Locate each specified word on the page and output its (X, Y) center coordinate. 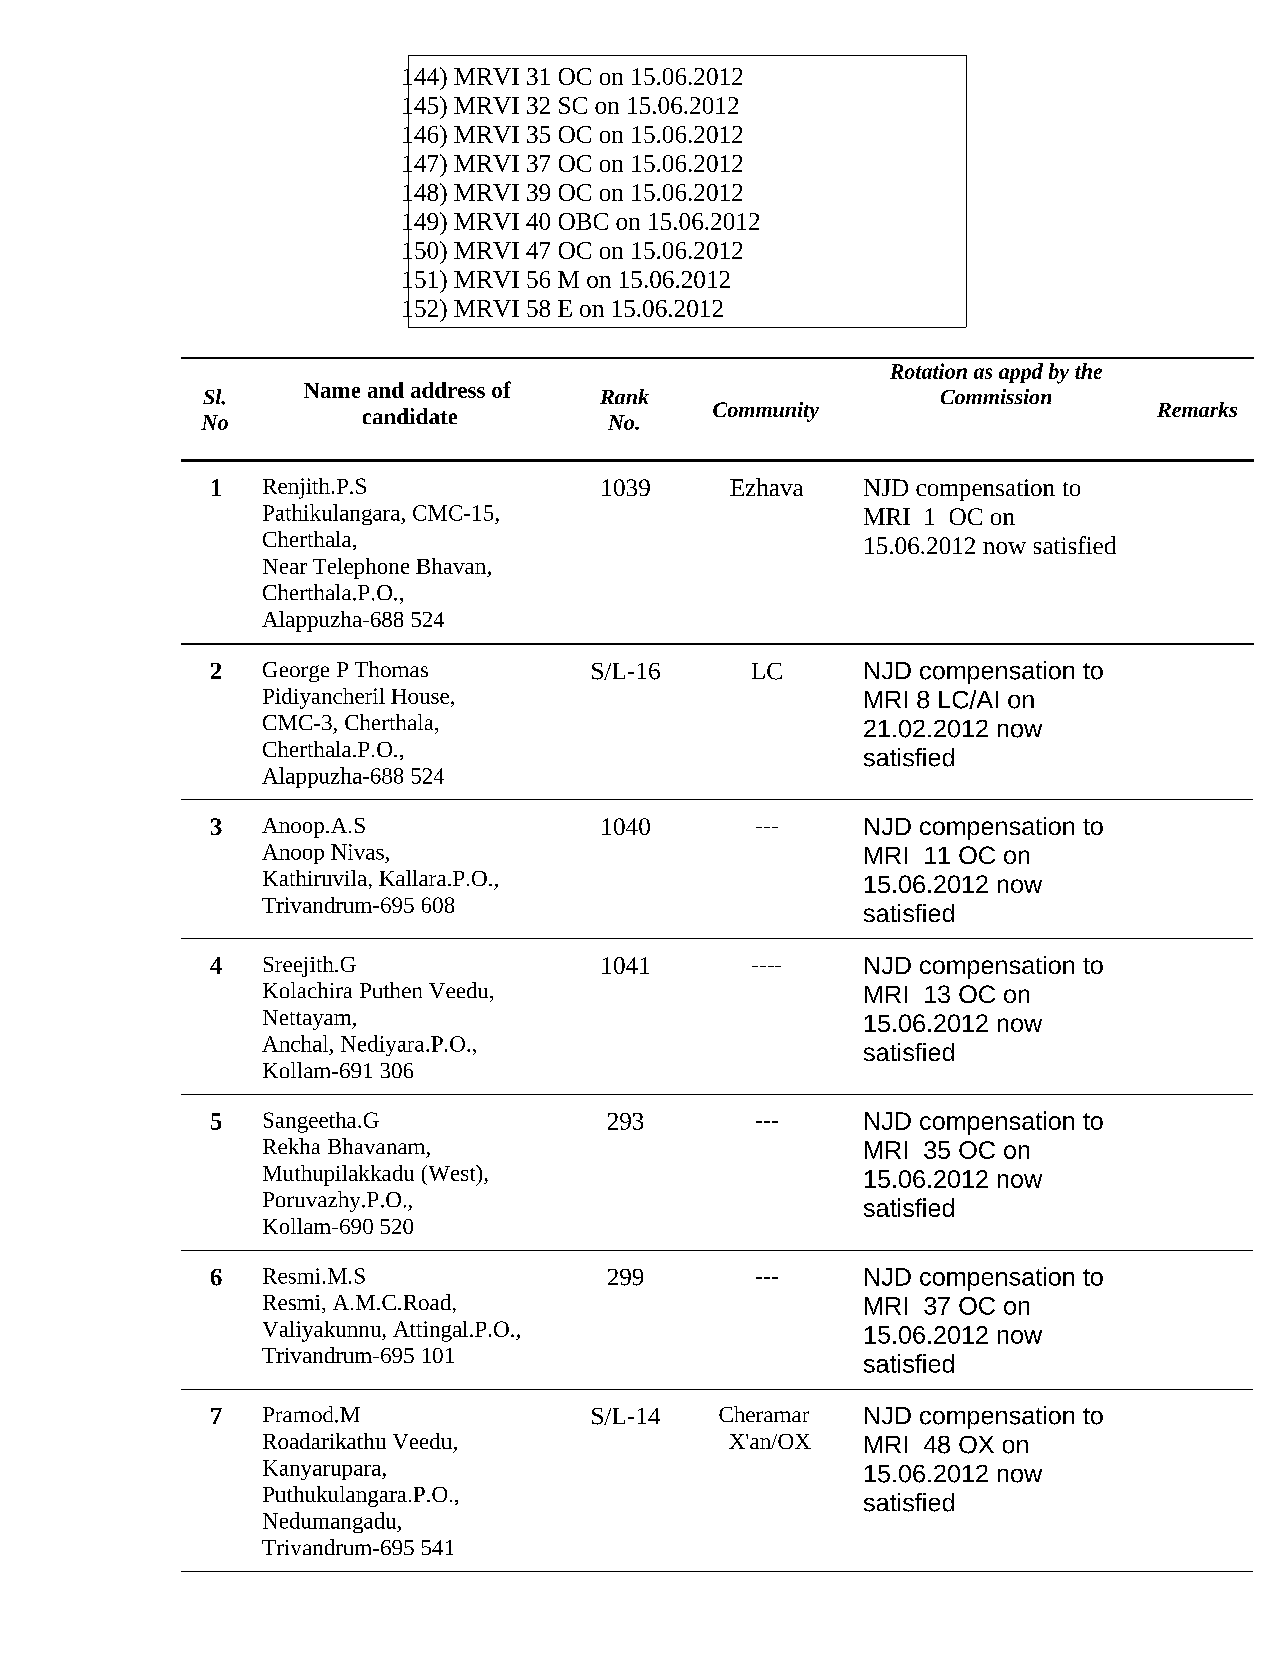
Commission (996, 396)
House (421, 698)
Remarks (1197, 409)
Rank (624, 396)
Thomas (391, 669)
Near (285, 566)
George (296, 672)
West (452, 1173)
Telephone (361, 568)
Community (766, 412)
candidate (410, 416)
